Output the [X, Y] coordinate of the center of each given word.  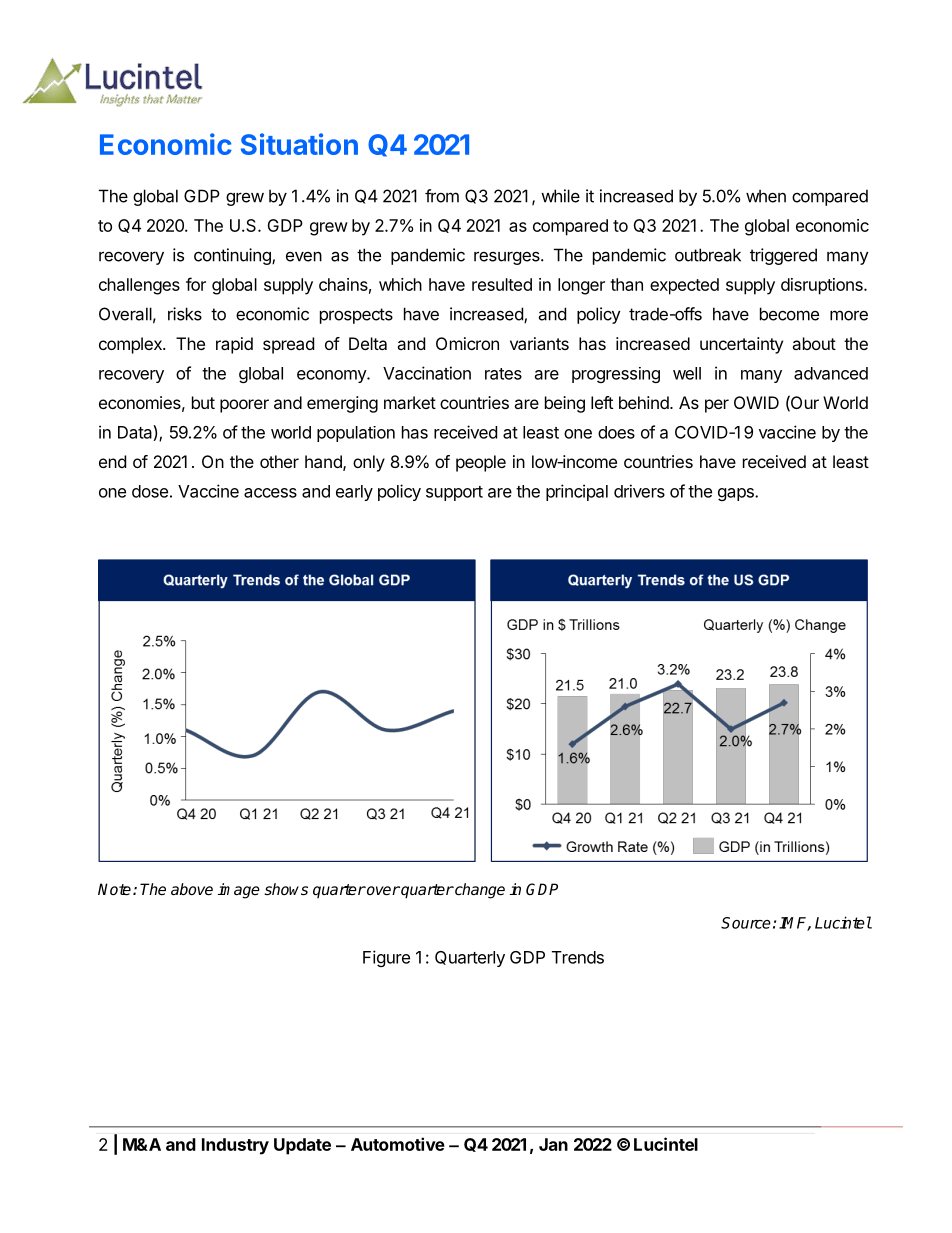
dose [150, 491]
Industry [235, 1146]
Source [746, 923]
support [454, 493]
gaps [737, 494]
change [479, 891]
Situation [299, 144]
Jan [553, 1144]
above [192, 889]
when [766, 196]
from [442, 196]
